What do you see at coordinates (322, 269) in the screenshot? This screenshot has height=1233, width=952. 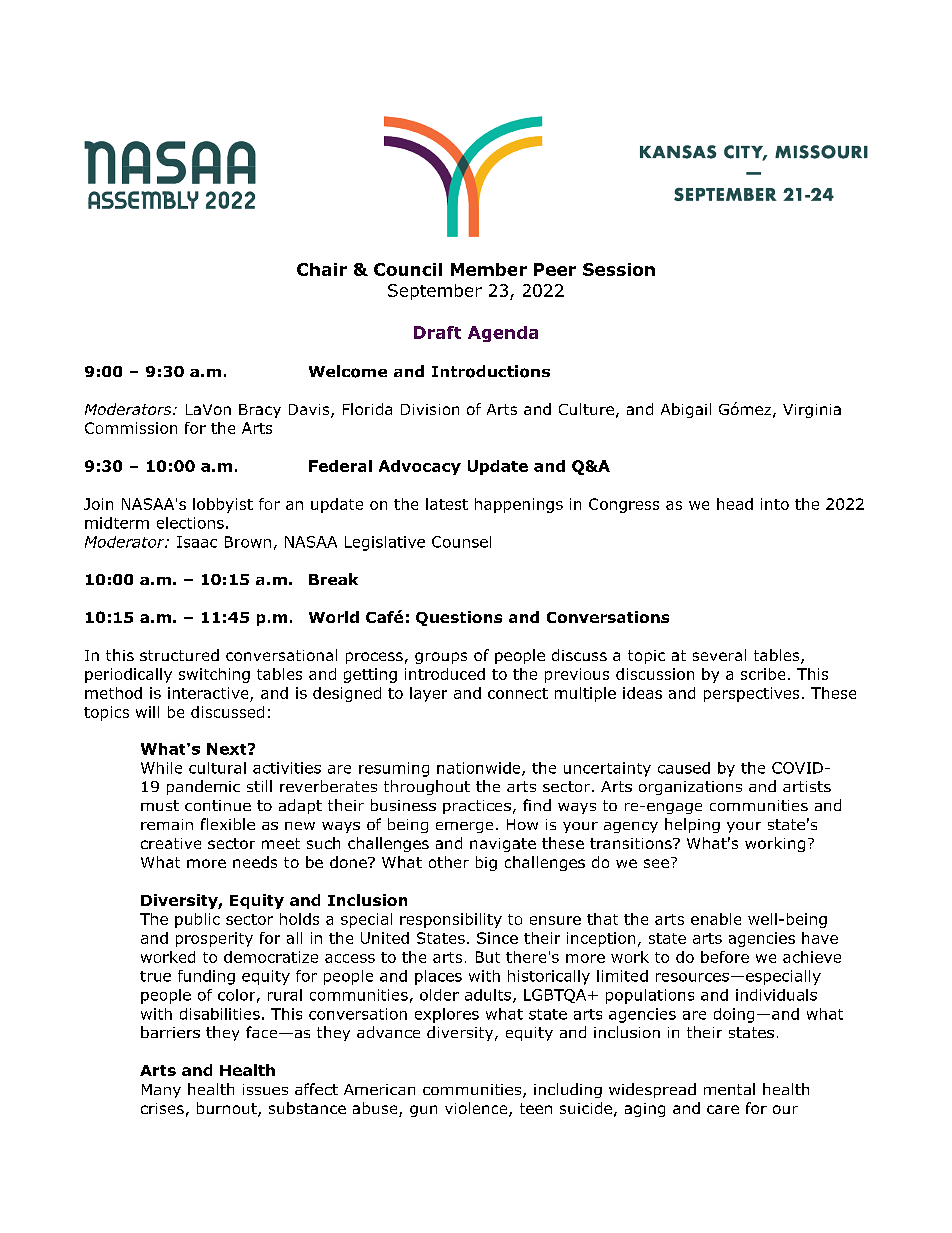 I see `Chair` at bounding box center [322, 269].
